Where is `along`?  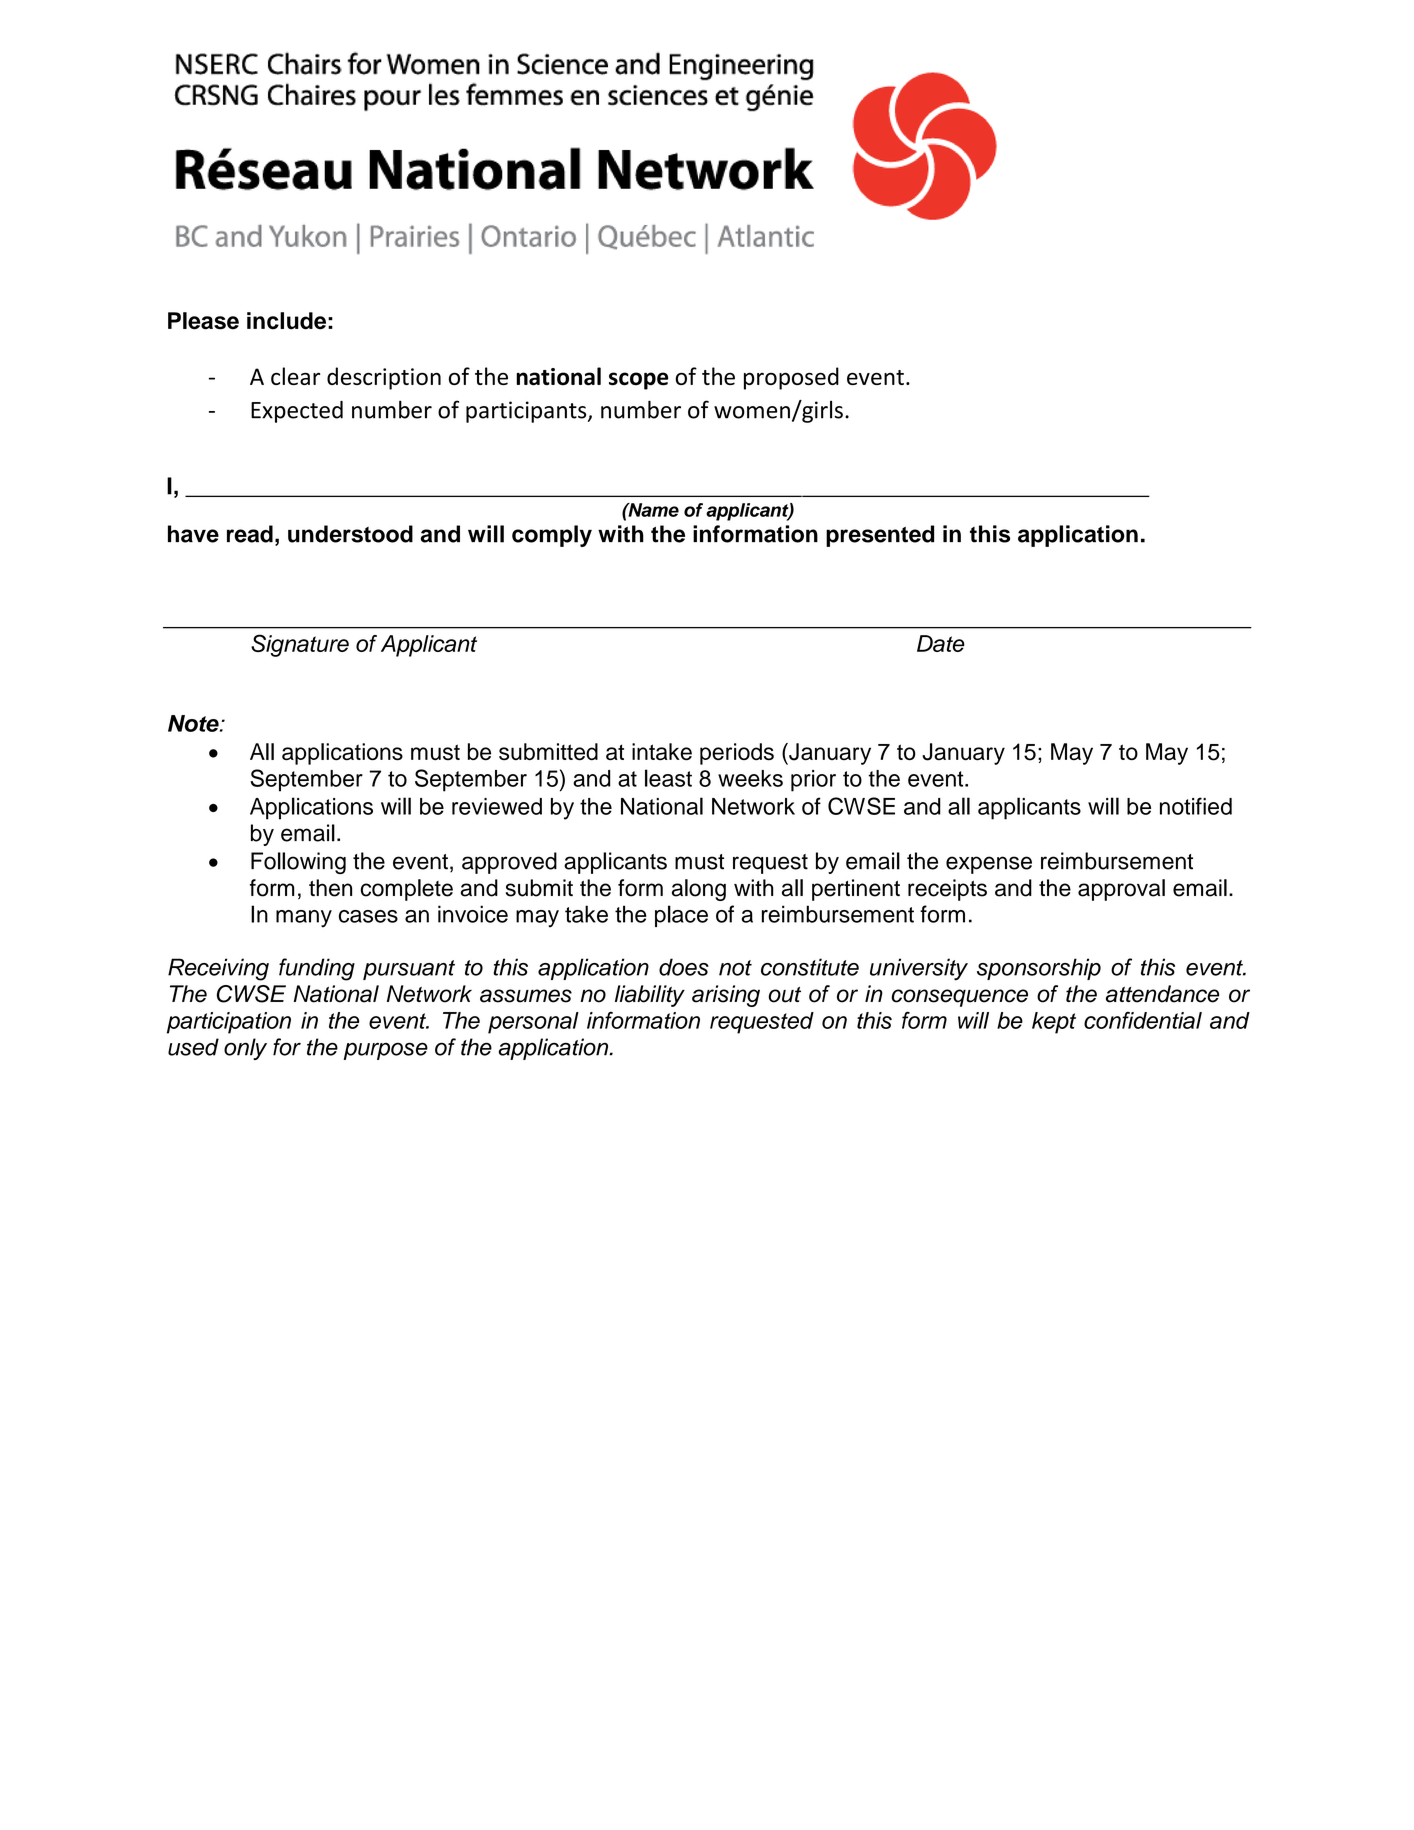
along is located at coordinates (699, 890).
